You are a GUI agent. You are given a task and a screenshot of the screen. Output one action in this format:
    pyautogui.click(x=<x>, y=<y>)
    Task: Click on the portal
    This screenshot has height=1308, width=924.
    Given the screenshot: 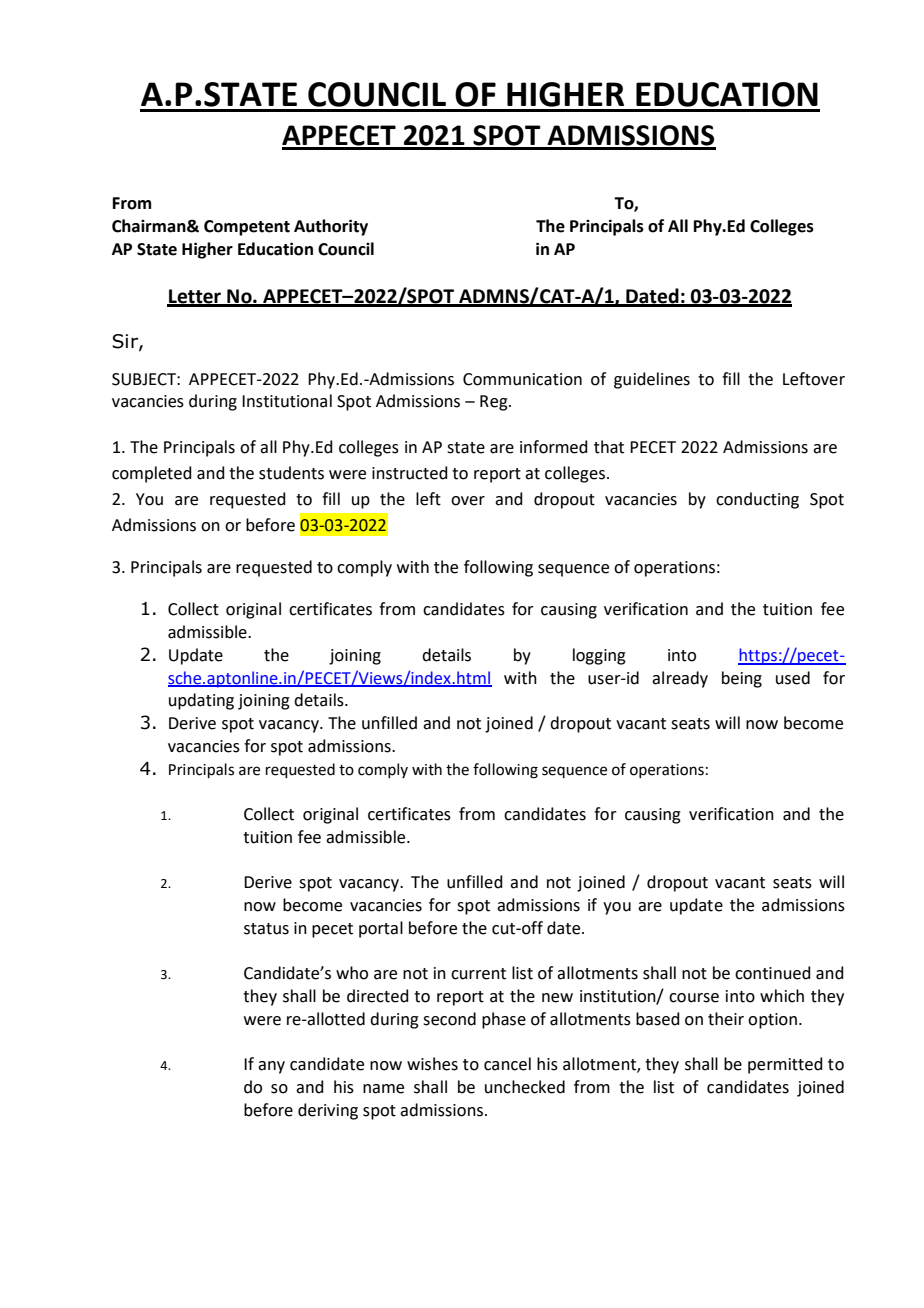 What is the action you would take?
    pyautogui.click(x=381, y=929)
